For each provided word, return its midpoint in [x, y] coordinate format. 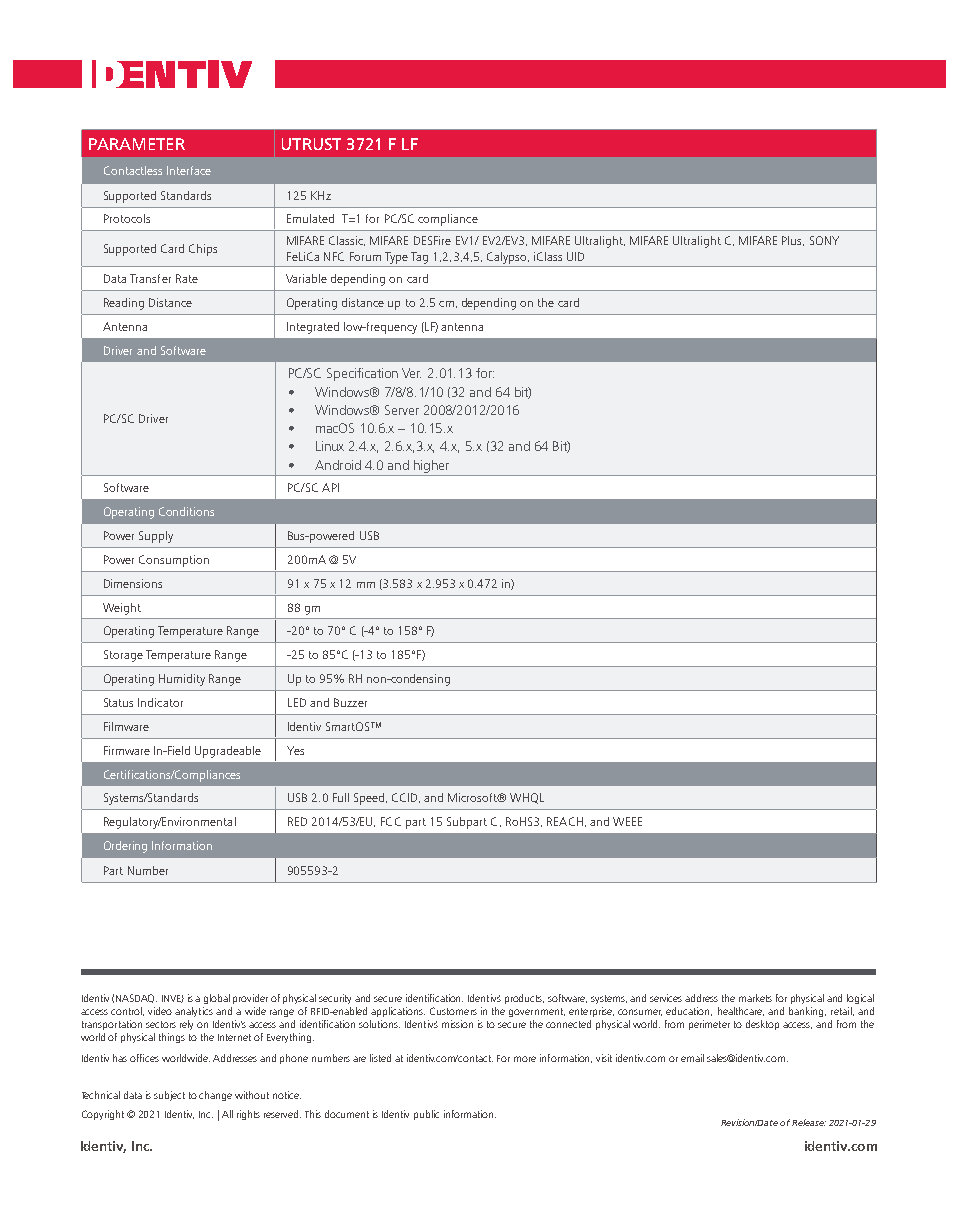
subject [169, 1096]
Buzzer [350, 702]
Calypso [508, 258]
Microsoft [474, 797]
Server [402, 410]
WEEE [627, 821]
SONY [824, 240]
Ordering [125, 847]
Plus [793, 241]
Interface [189, 170]
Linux [330, 446]
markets [755, 998]
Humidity [182, 680]
